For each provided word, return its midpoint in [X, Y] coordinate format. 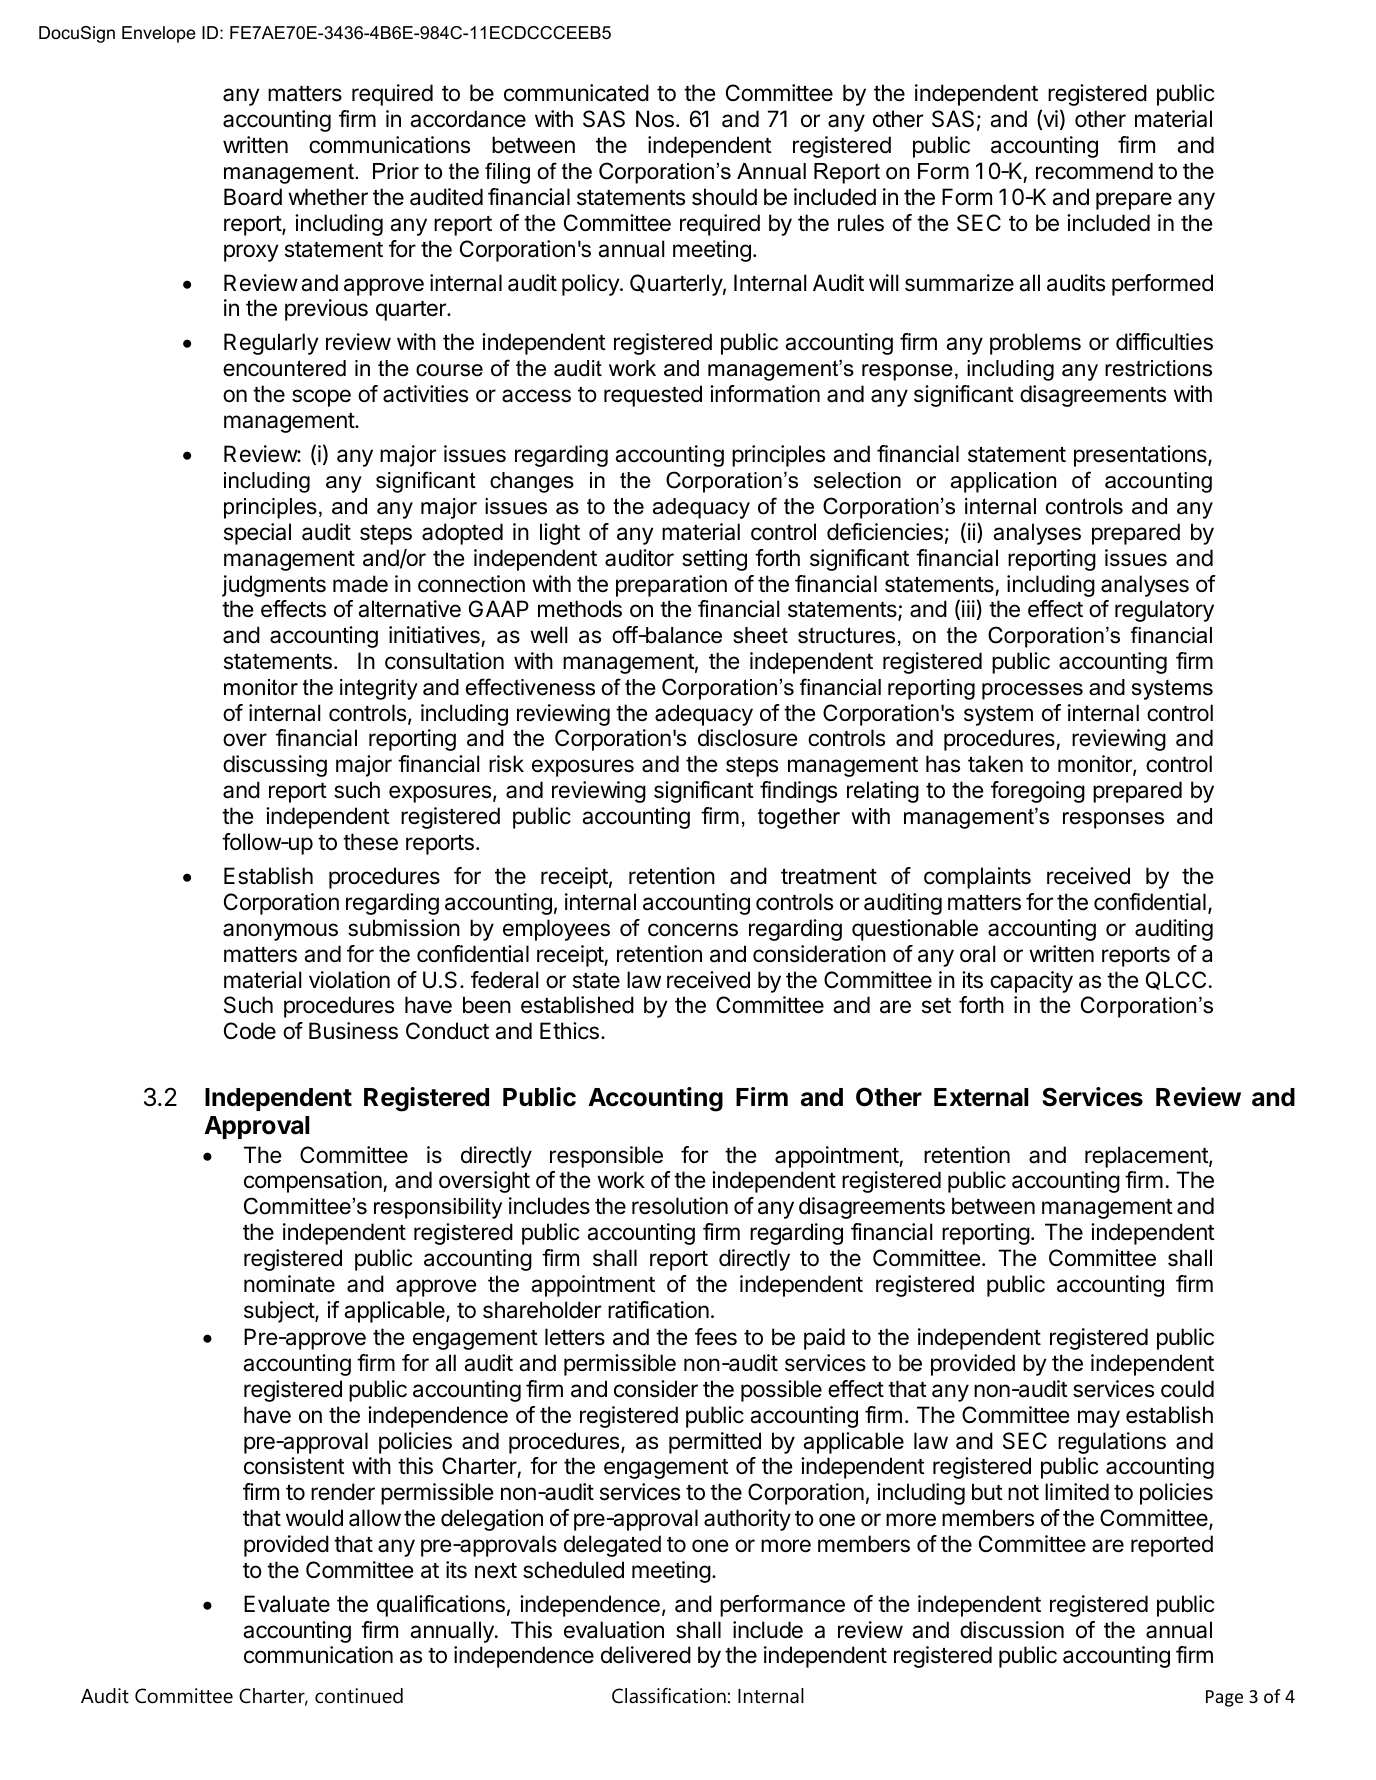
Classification [669, 1696]
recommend [1094, 171]
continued [359, 1696]
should [724, 197]
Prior [396, 171]
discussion [1012, 1630]
